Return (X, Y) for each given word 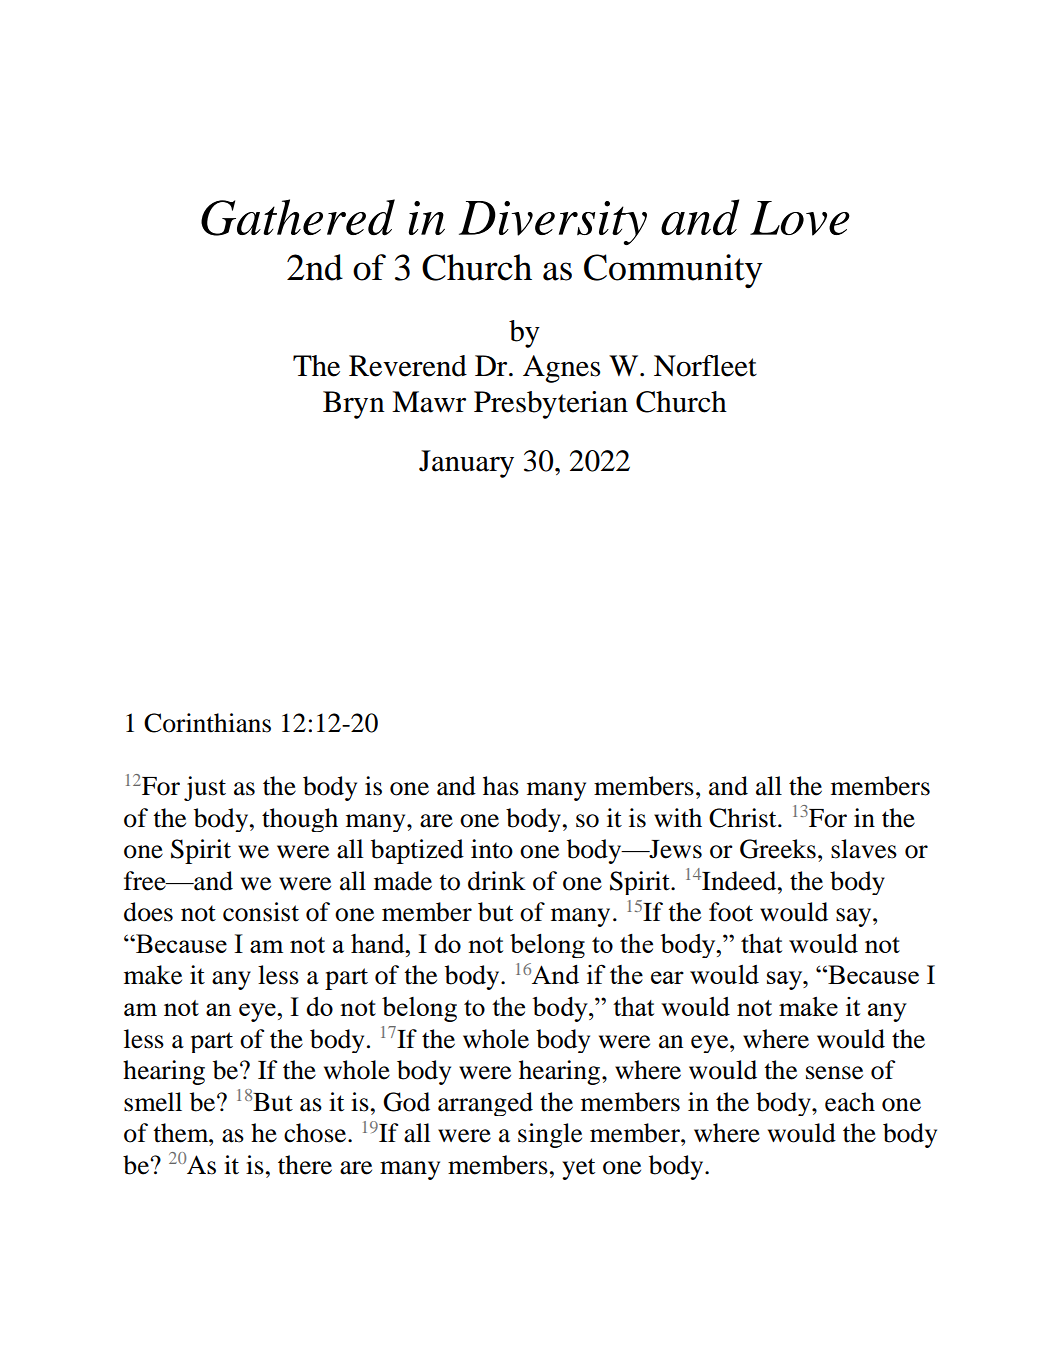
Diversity (553, 223)
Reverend (408, 366)
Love (800, 218)
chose (316, 1133)
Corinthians (207, 723)
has (501, 786)
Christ (744, 818)
